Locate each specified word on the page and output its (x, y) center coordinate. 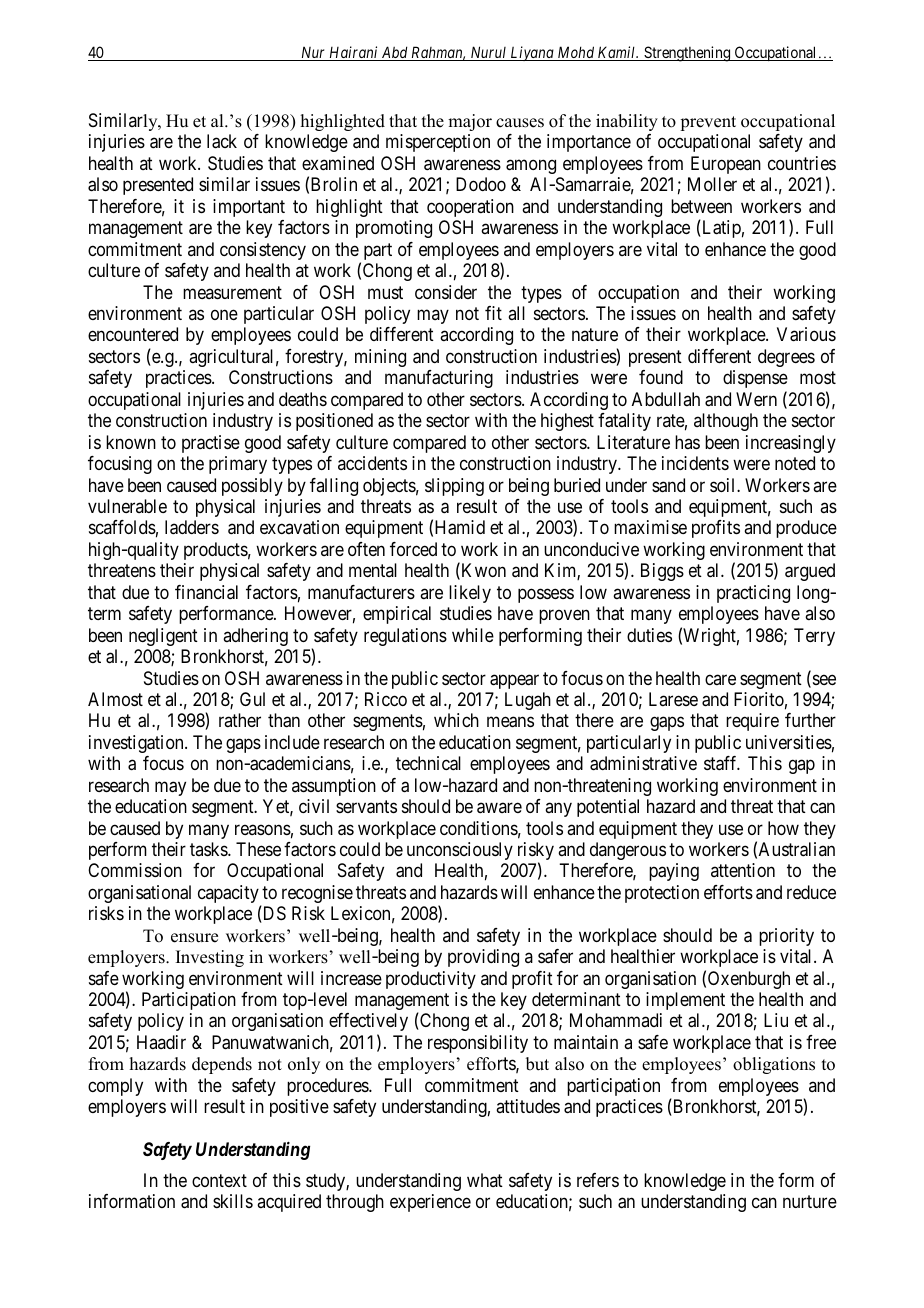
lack (222, 141)
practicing (753, 594)
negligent (163, 637)
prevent (708, 123)
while (473, 635)
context (219, 1180)
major (470, 122)
